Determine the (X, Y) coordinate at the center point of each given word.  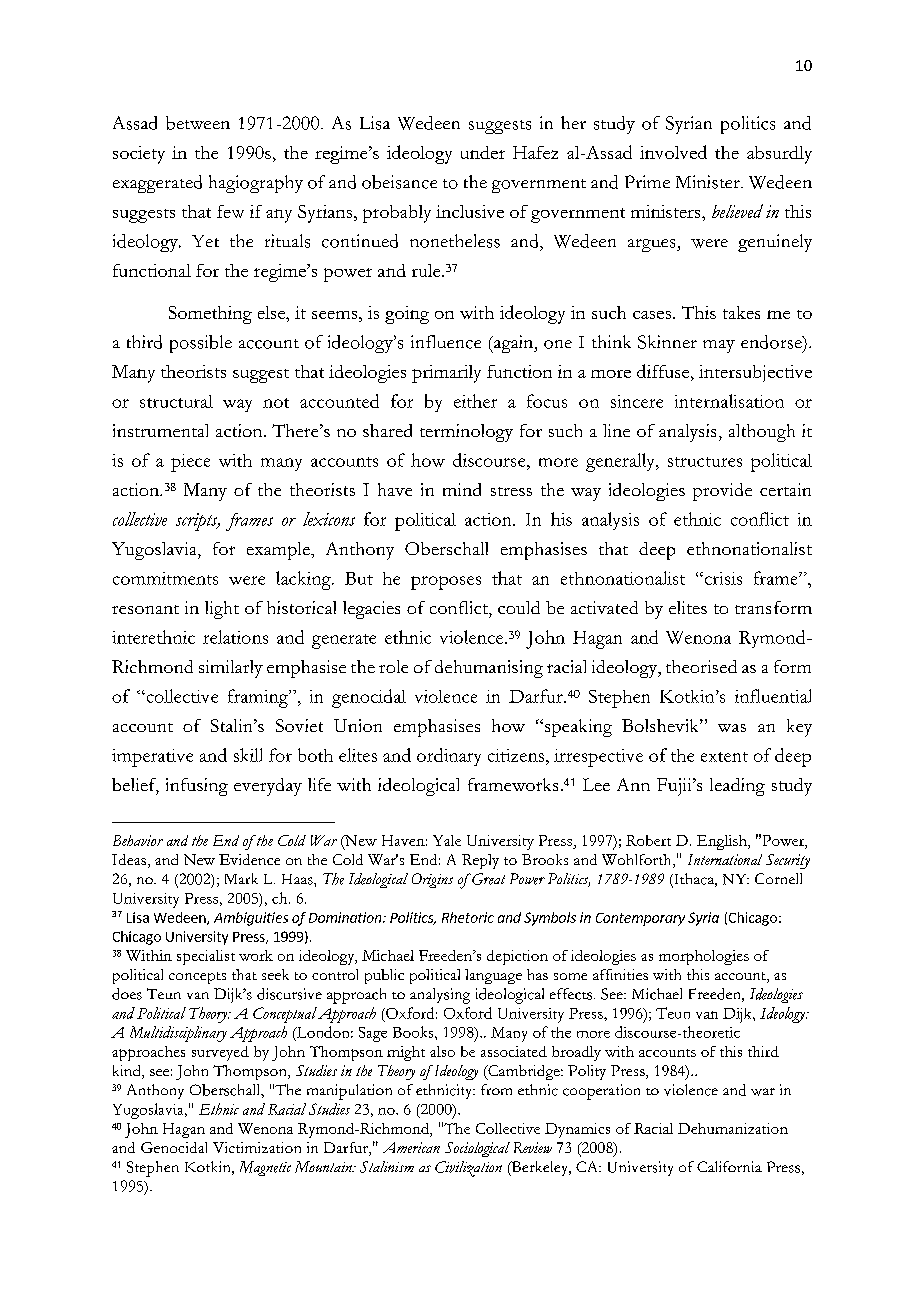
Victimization (257, 1147)
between (198, 123)
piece (190, 463)
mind (462, 489)
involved (673, 152)
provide (722, 492)
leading (737, 787)
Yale (447, 840)
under (483, 152)
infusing (197, 787)
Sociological (477, 1149)
